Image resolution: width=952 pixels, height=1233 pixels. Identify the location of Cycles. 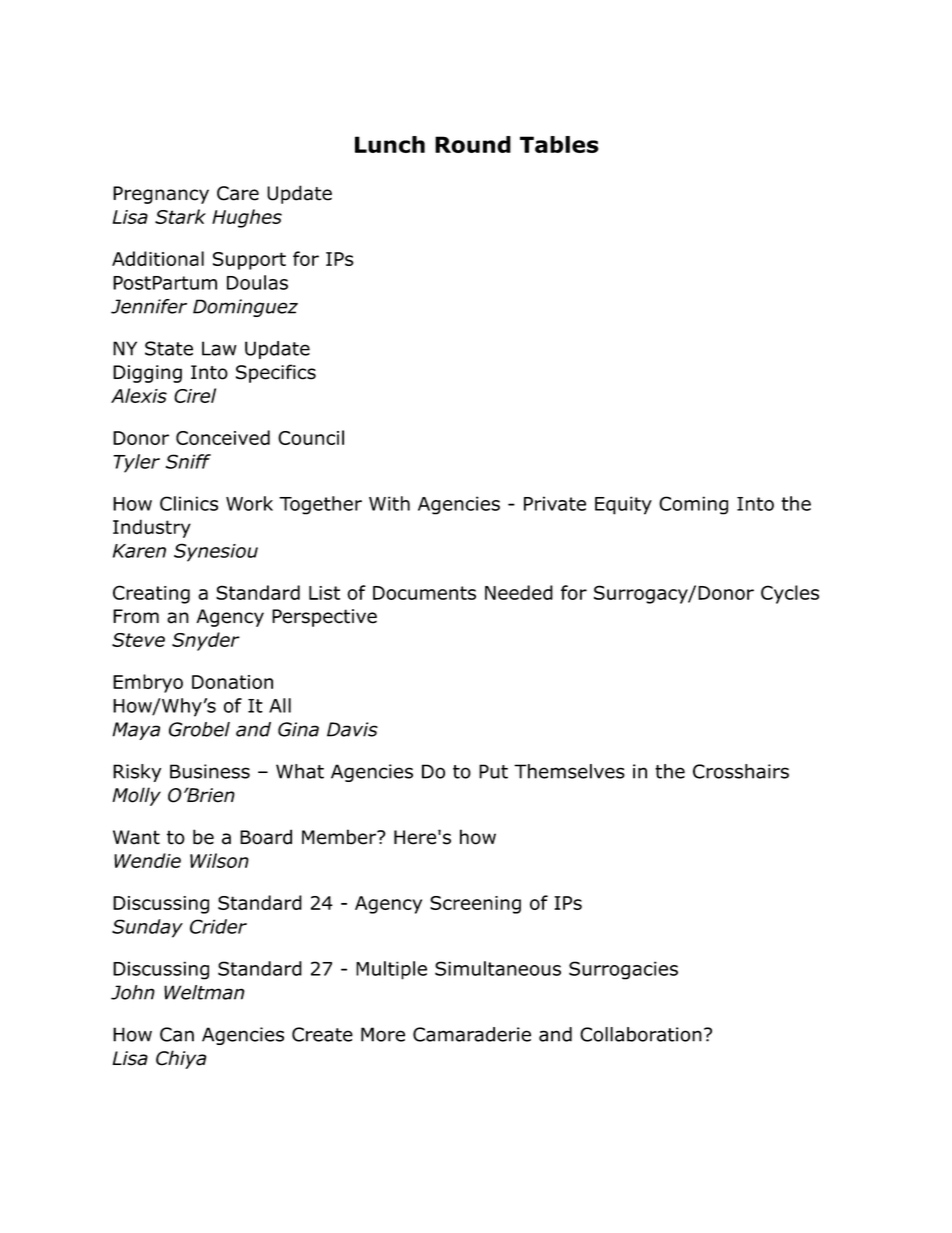
(790, 594).
